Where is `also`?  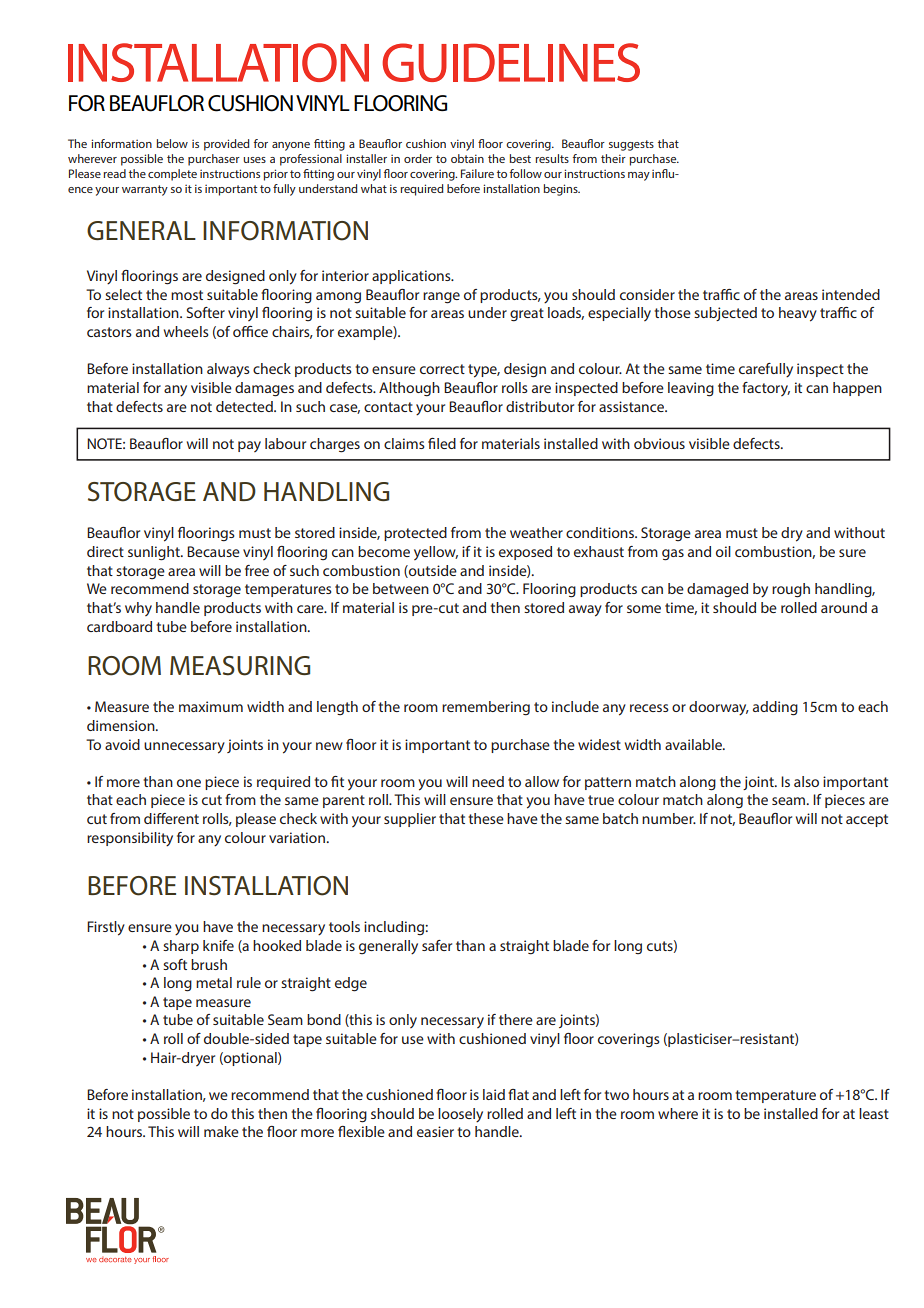
also is located at coordinates (806, 781).
